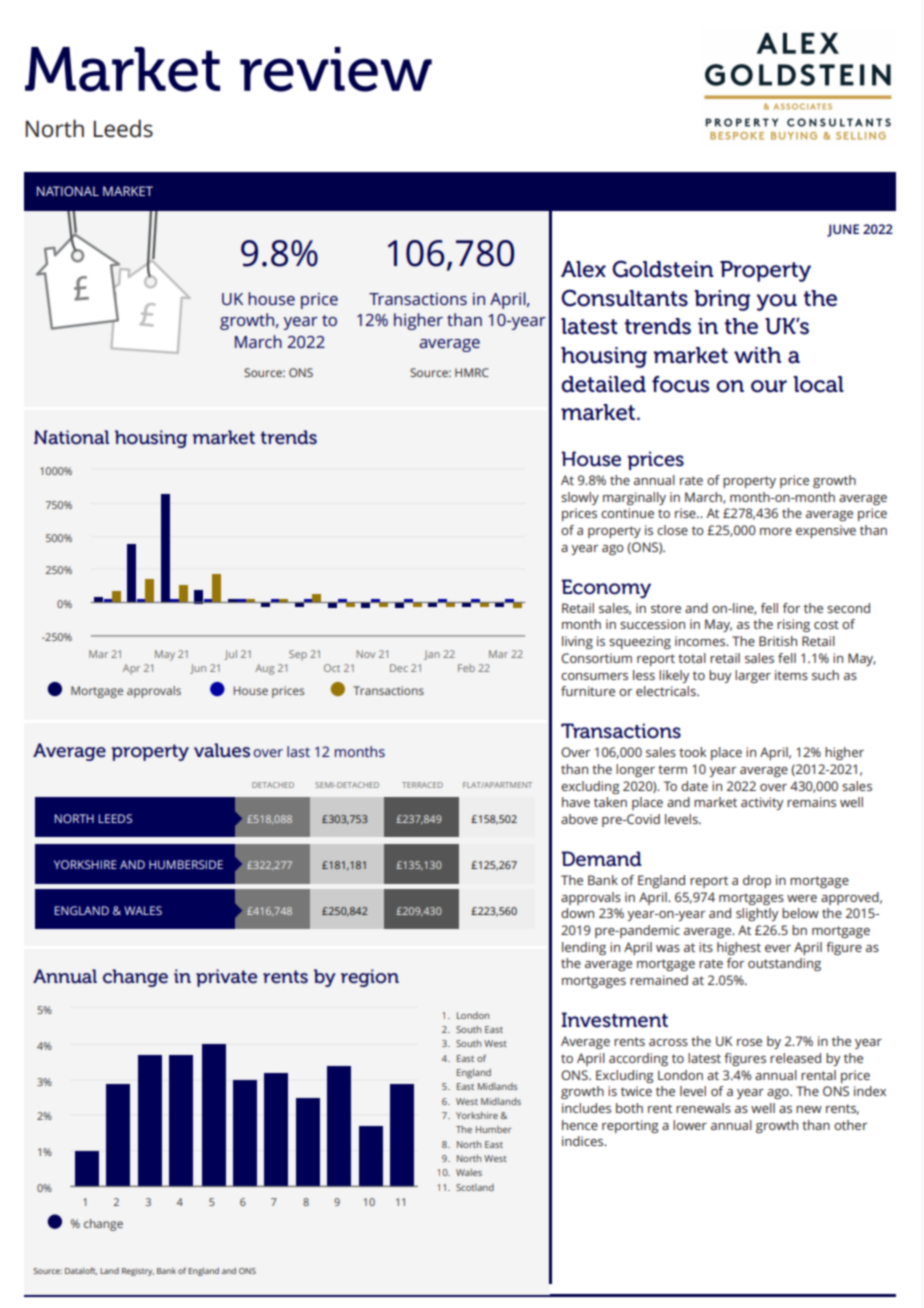  I want to click on Registry, so click(138, 1272).
